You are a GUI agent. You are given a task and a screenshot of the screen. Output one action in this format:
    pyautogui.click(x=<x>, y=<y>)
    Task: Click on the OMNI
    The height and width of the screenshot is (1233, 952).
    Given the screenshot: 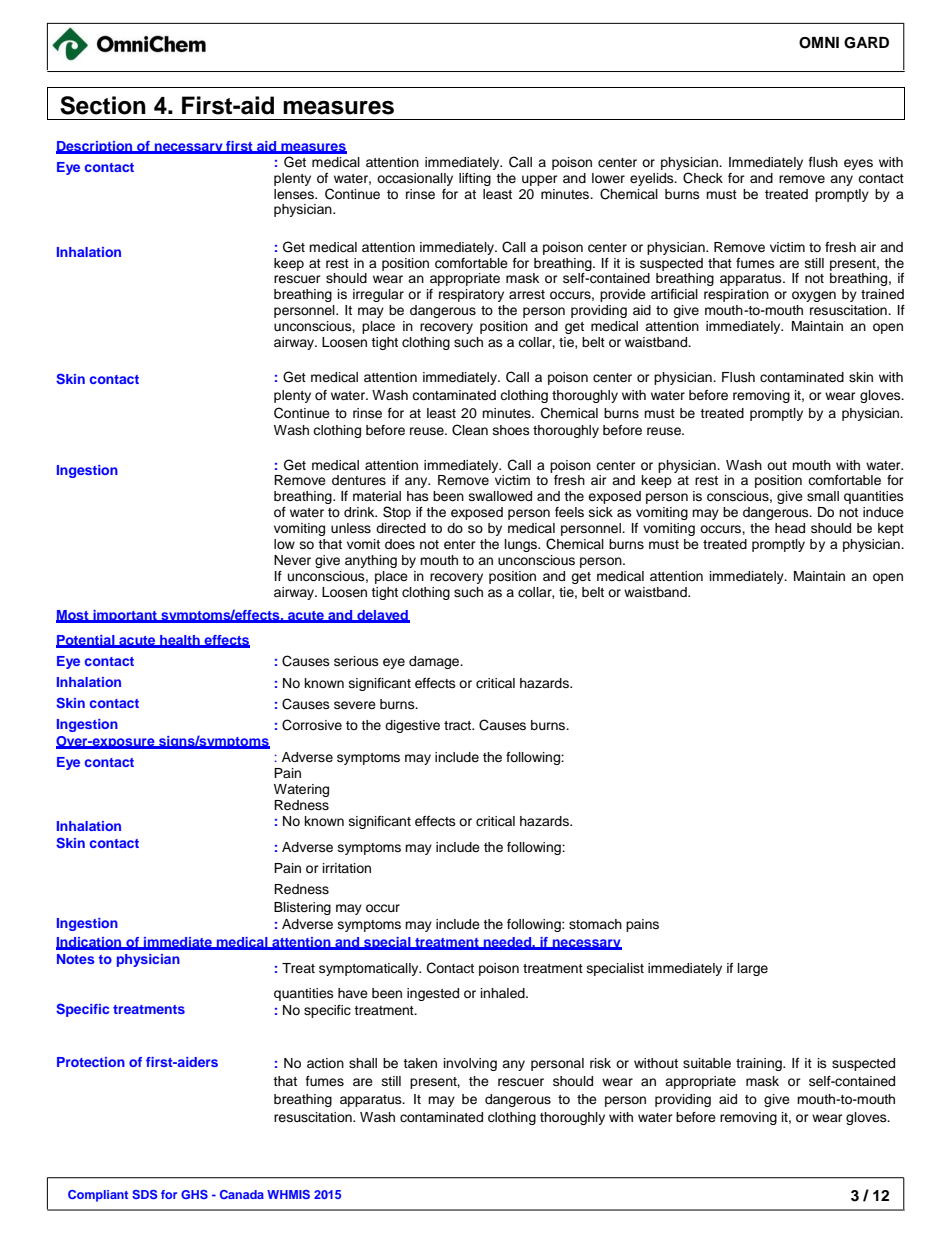 What is the action you would take?
    pyautogui.click(x=819, y=43)
